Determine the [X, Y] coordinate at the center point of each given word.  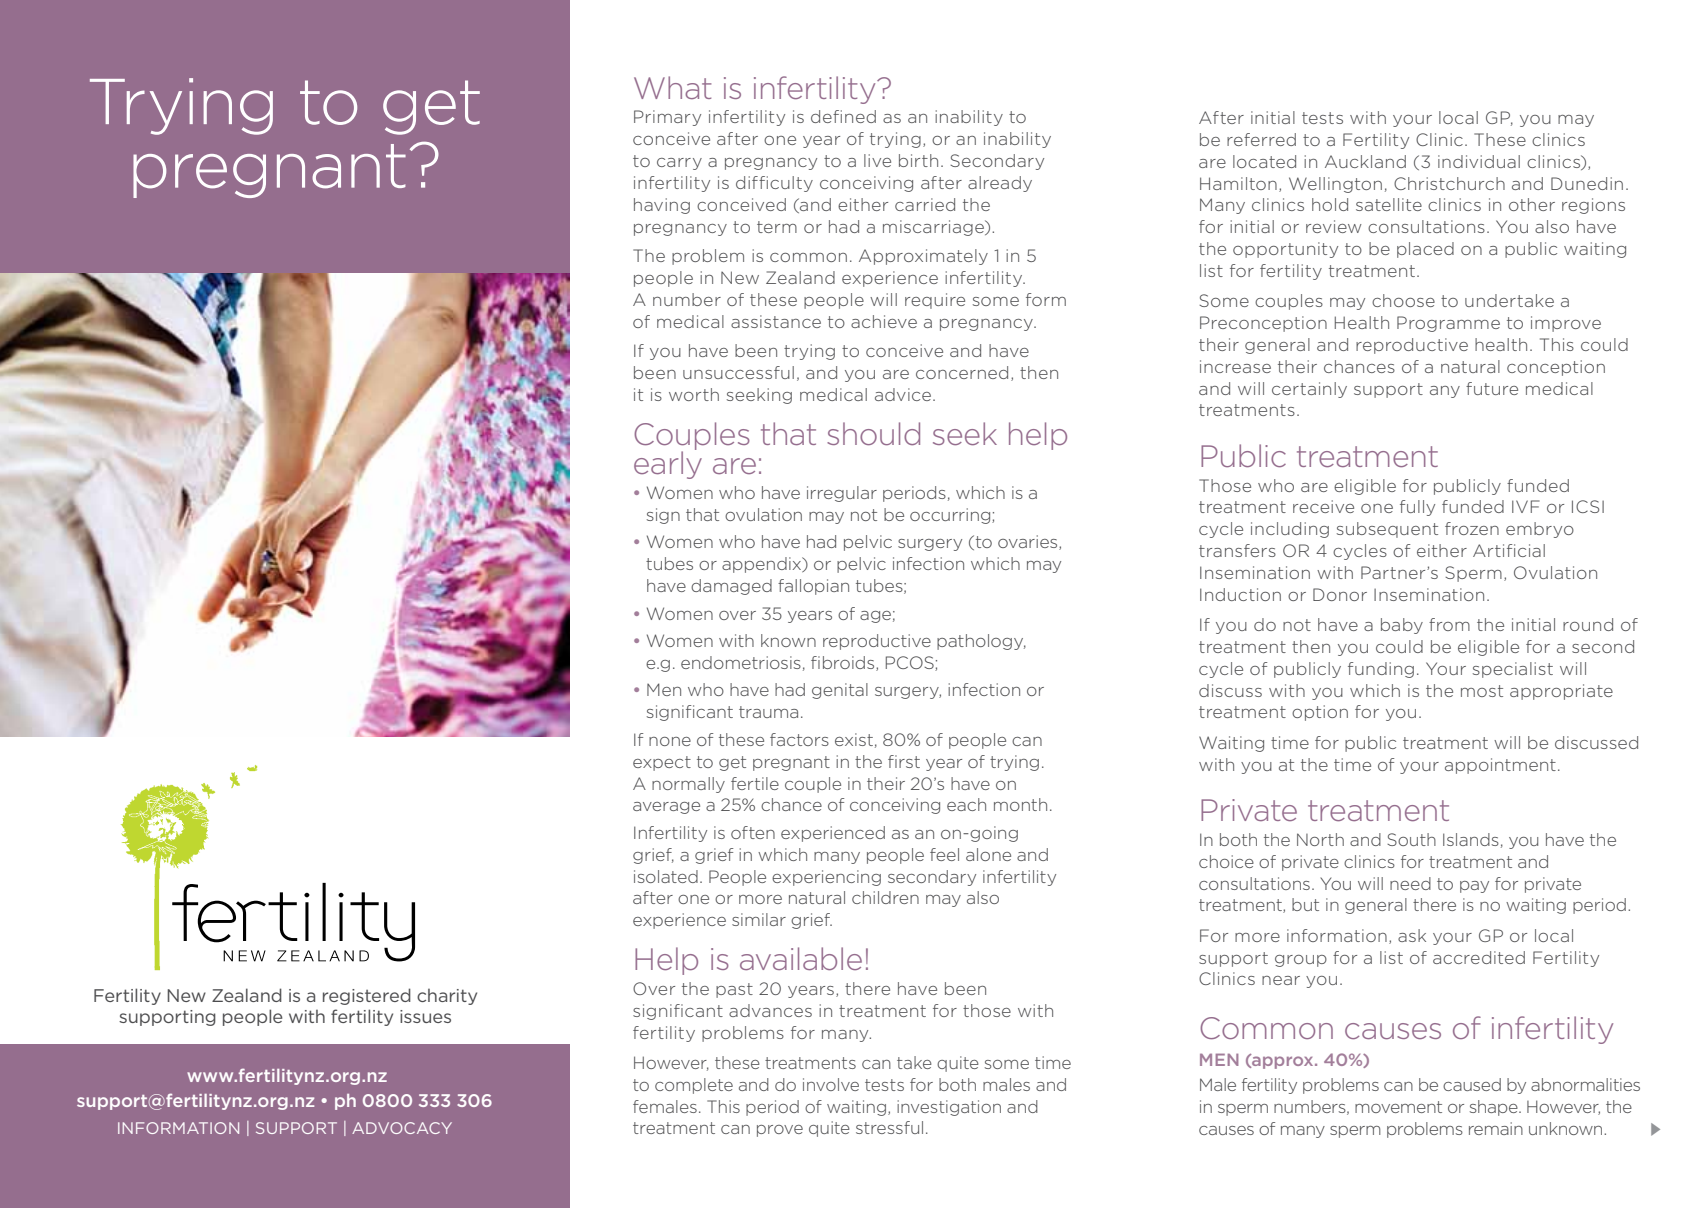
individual [1479, 161]
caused [1472, 1084]
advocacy [402, 1128]
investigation [949, 1108]
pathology [981, 642]
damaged [731, 587]
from [1449, 624]
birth [918, 160]
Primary [667, 118]
